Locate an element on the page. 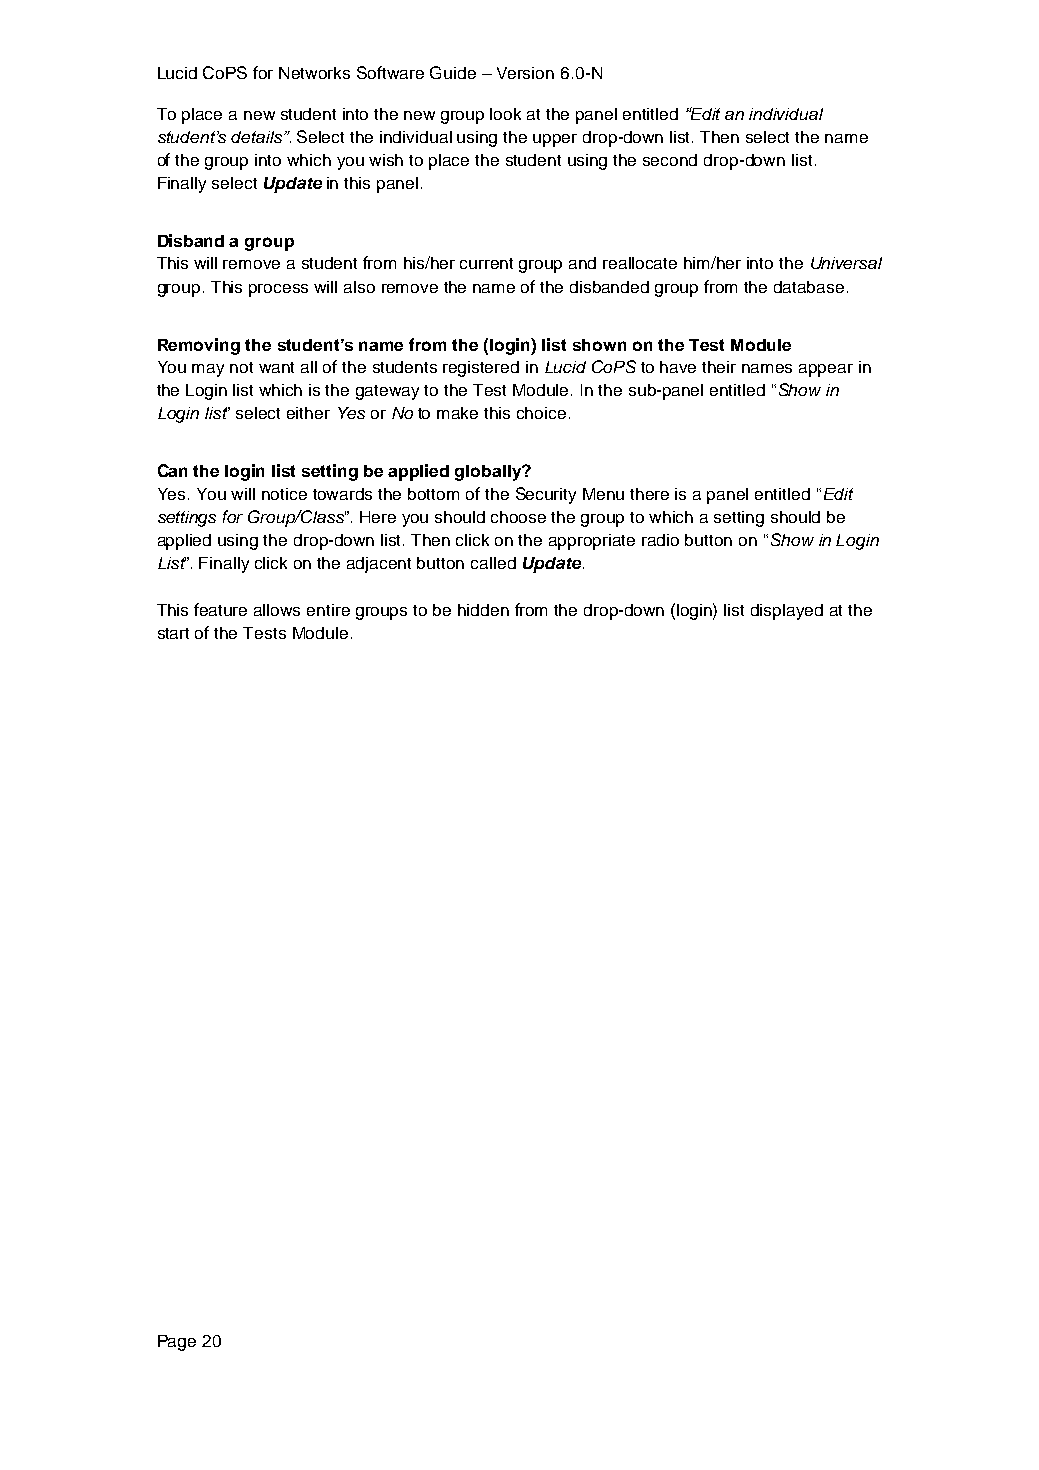  their is located at coordinates (719, 367).
